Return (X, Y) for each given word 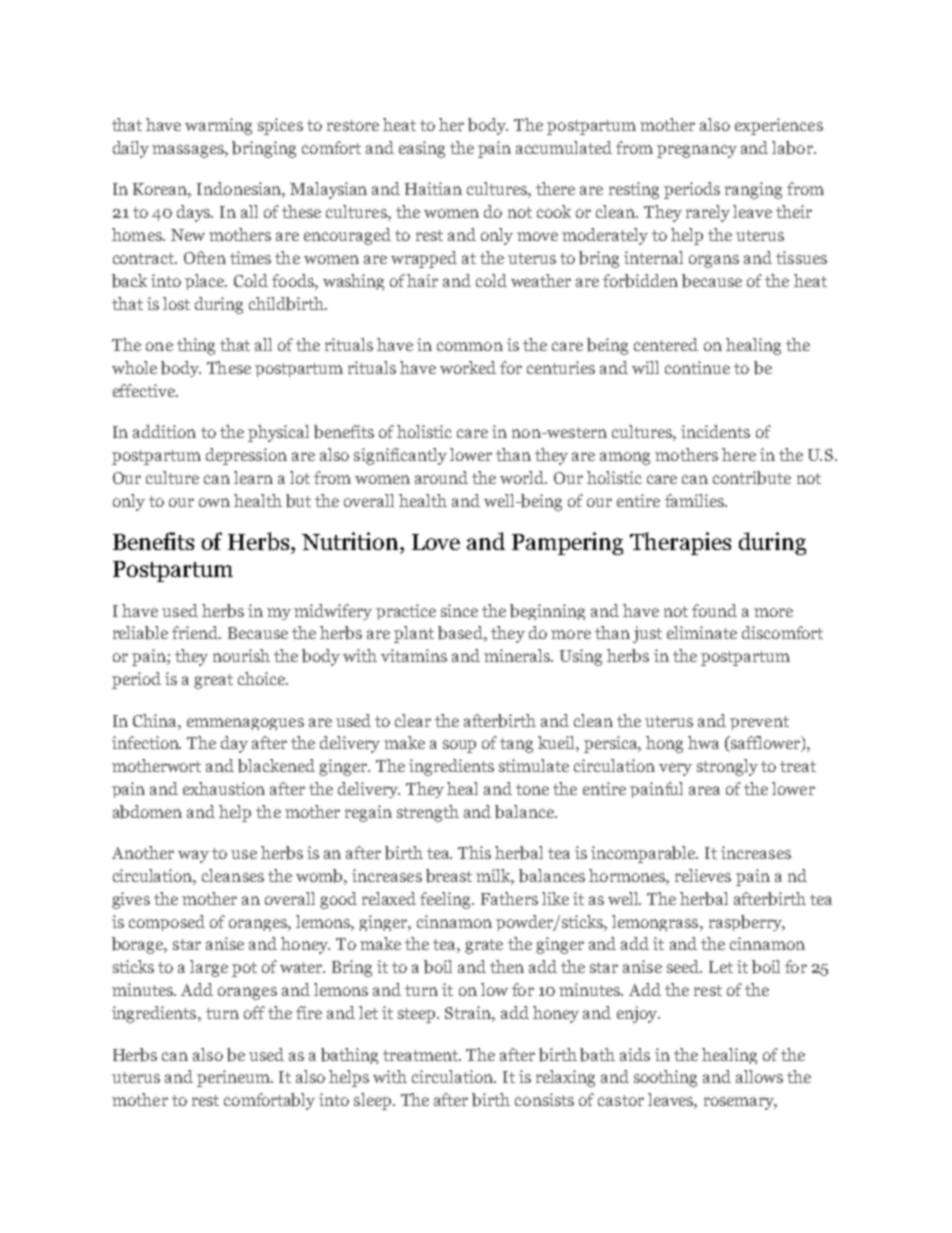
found (714, 610)
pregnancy (697, 151)
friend (196, 632)
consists (544, 1099)
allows (759, 1076)
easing (422, 149)
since (459, 610)
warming (218, 126)
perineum (235, 1078)
